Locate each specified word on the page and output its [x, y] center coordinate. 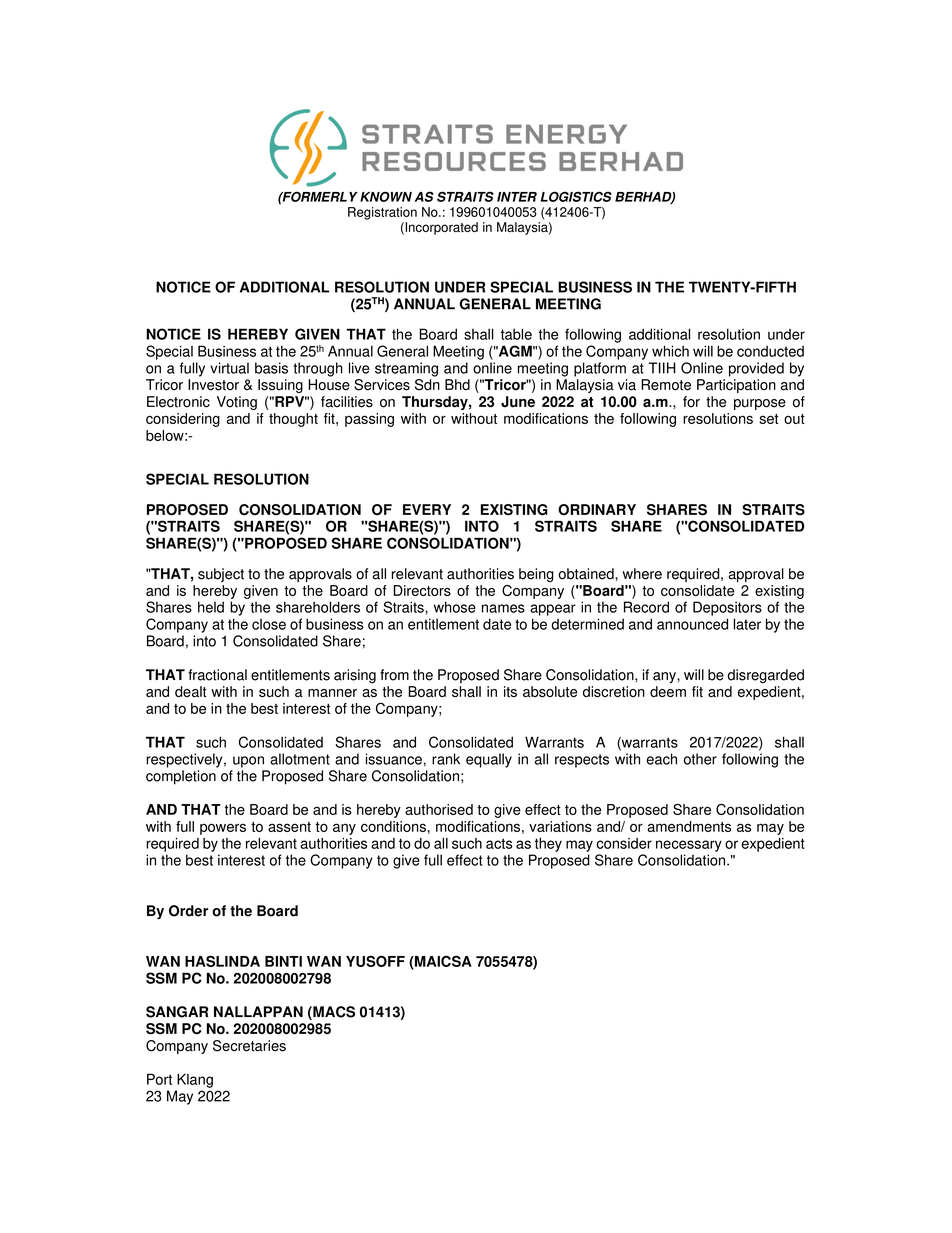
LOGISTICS [576, 196]
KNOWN [386, 196]
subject [221, 575]
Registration [382, 213]
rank [446, 759]
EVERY [427, 509]
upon [248, 762]
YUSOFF [375, 961]
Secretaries [249, 1046]
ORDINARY [597, 510]
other [700, 759]
